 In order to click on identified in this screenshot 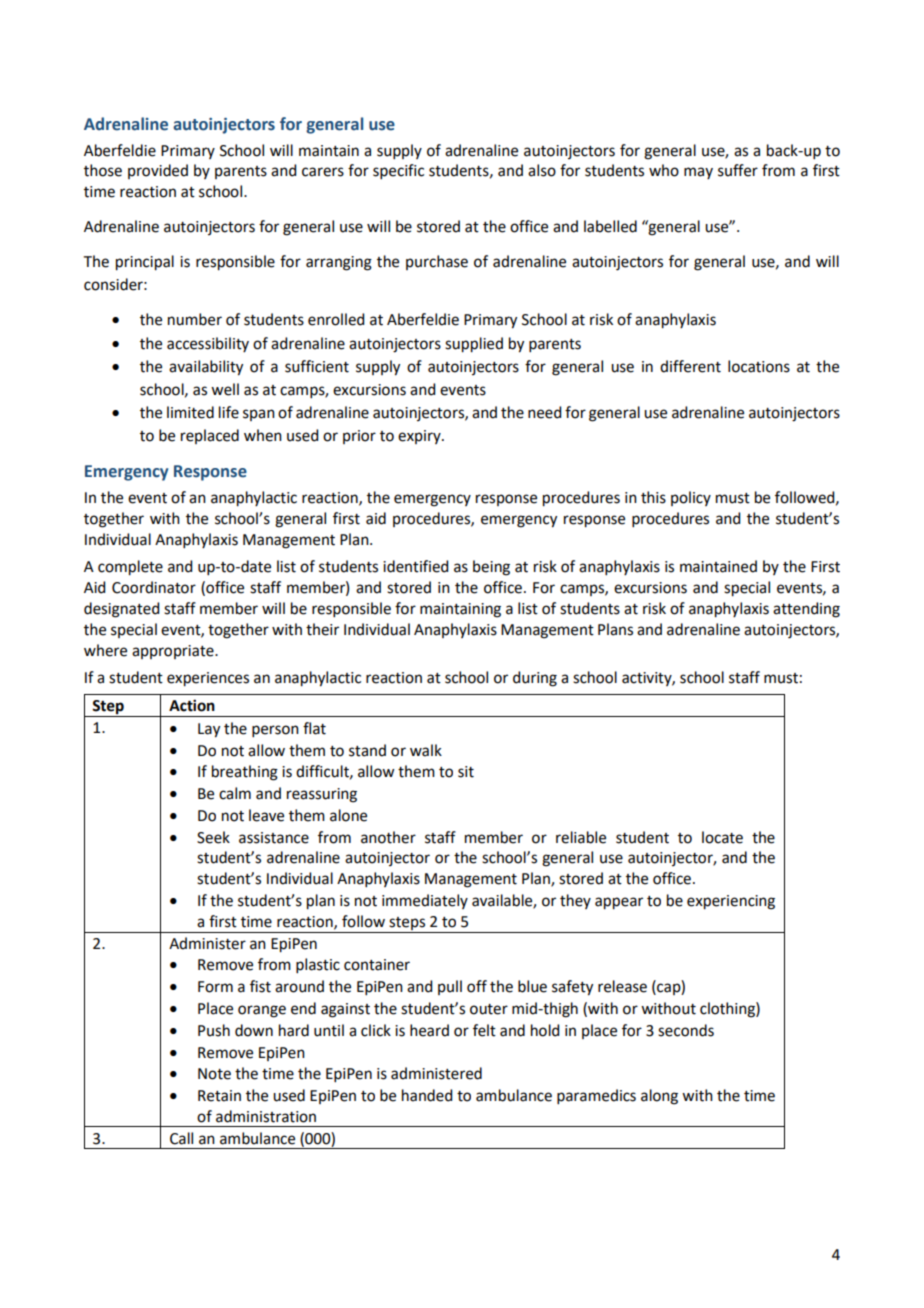, I will do `click(415, 566)`.
